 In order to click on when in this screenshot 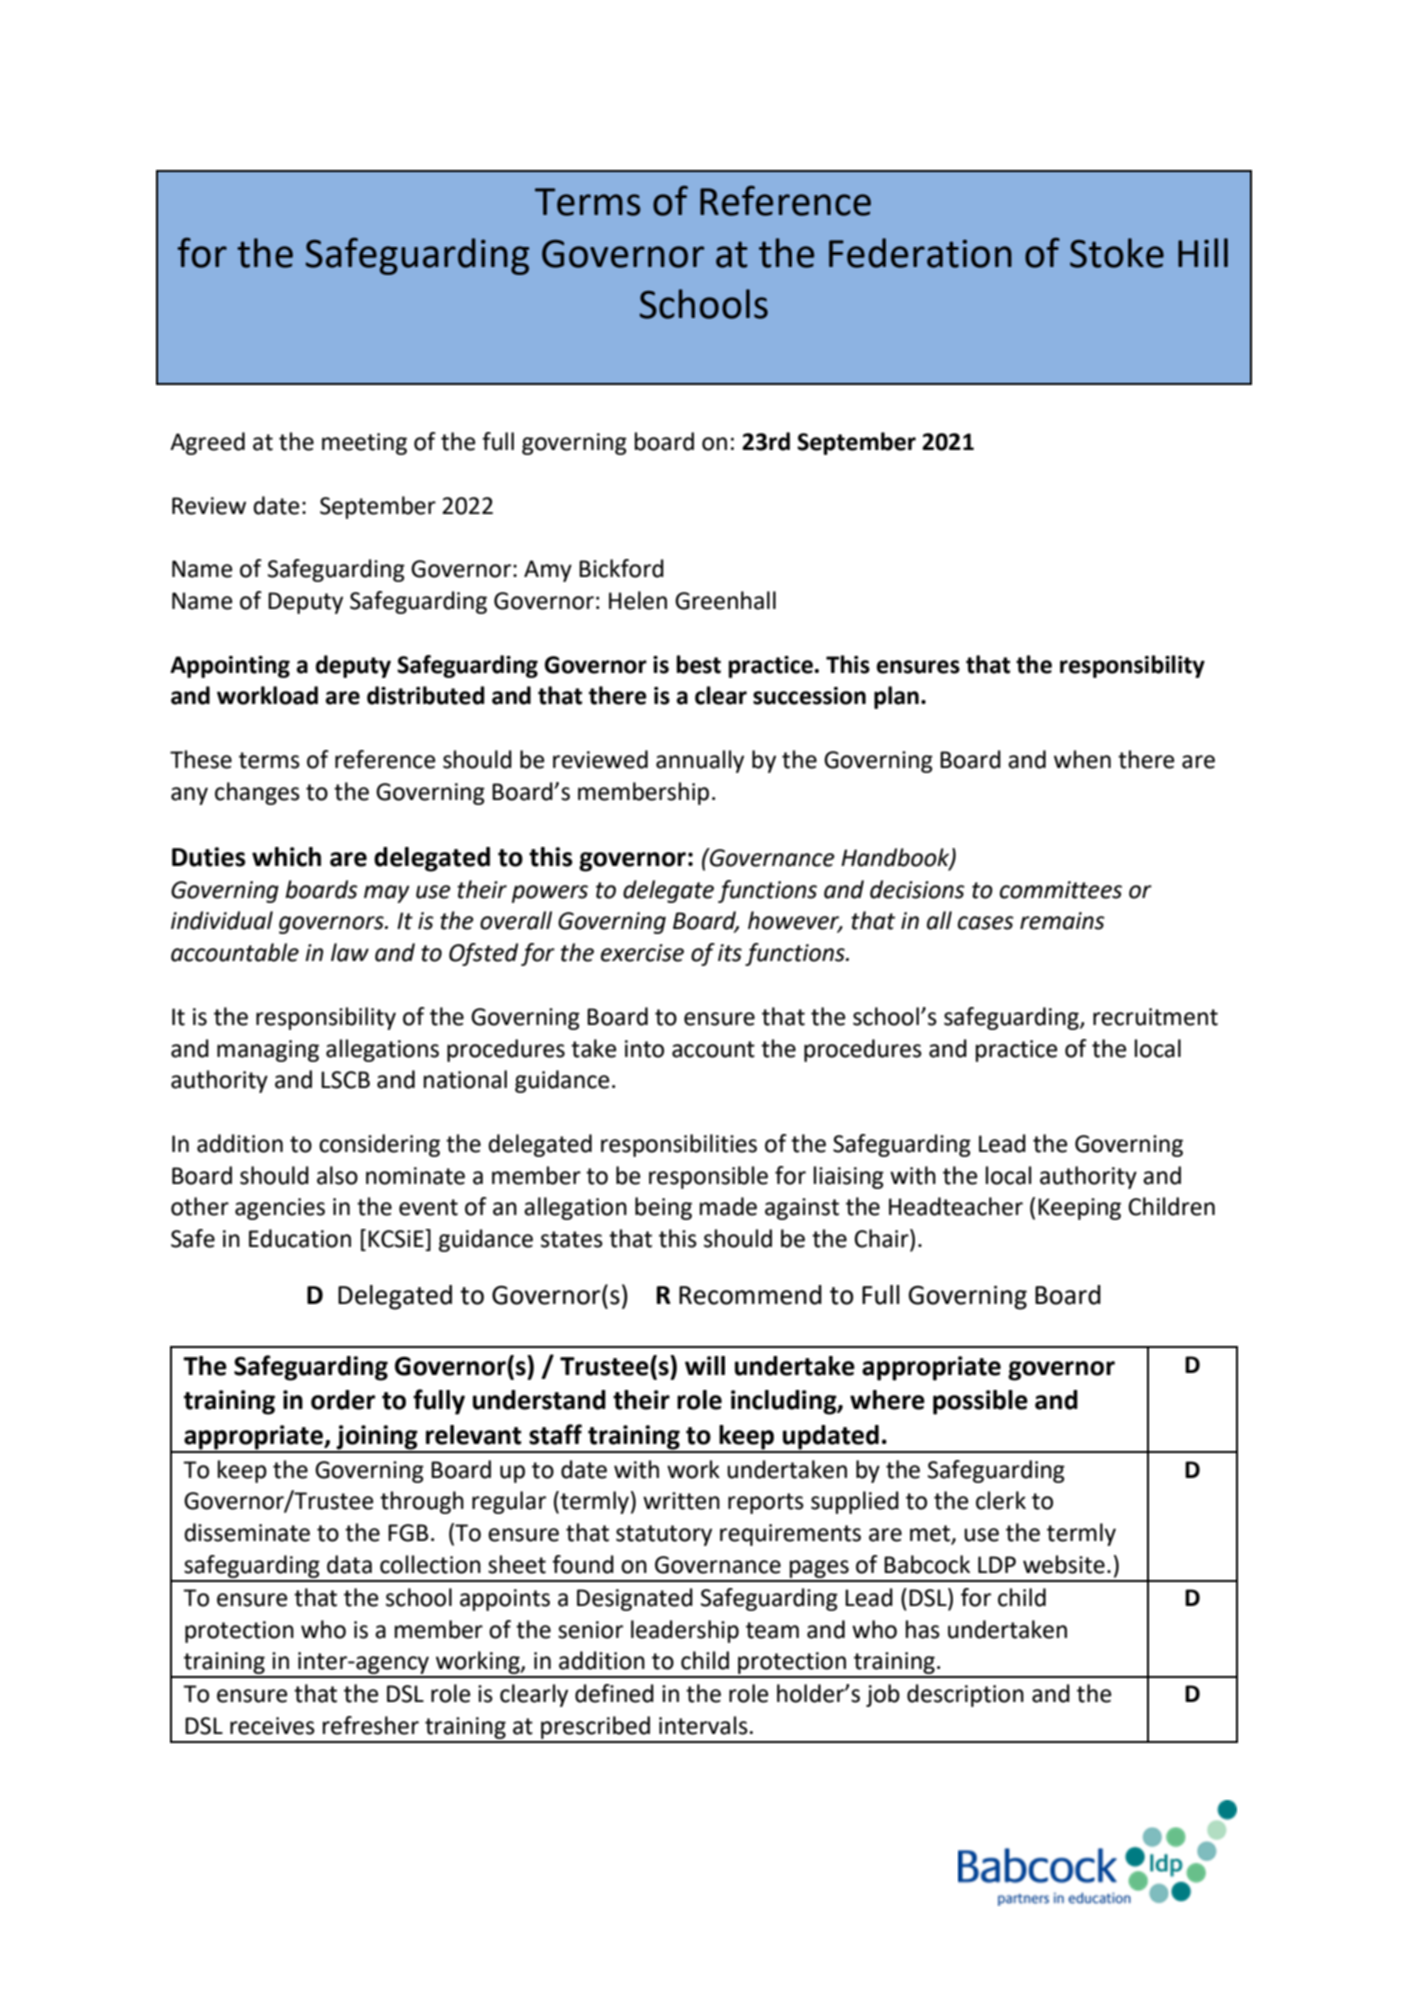, I will do `click(1082, 759)`.
